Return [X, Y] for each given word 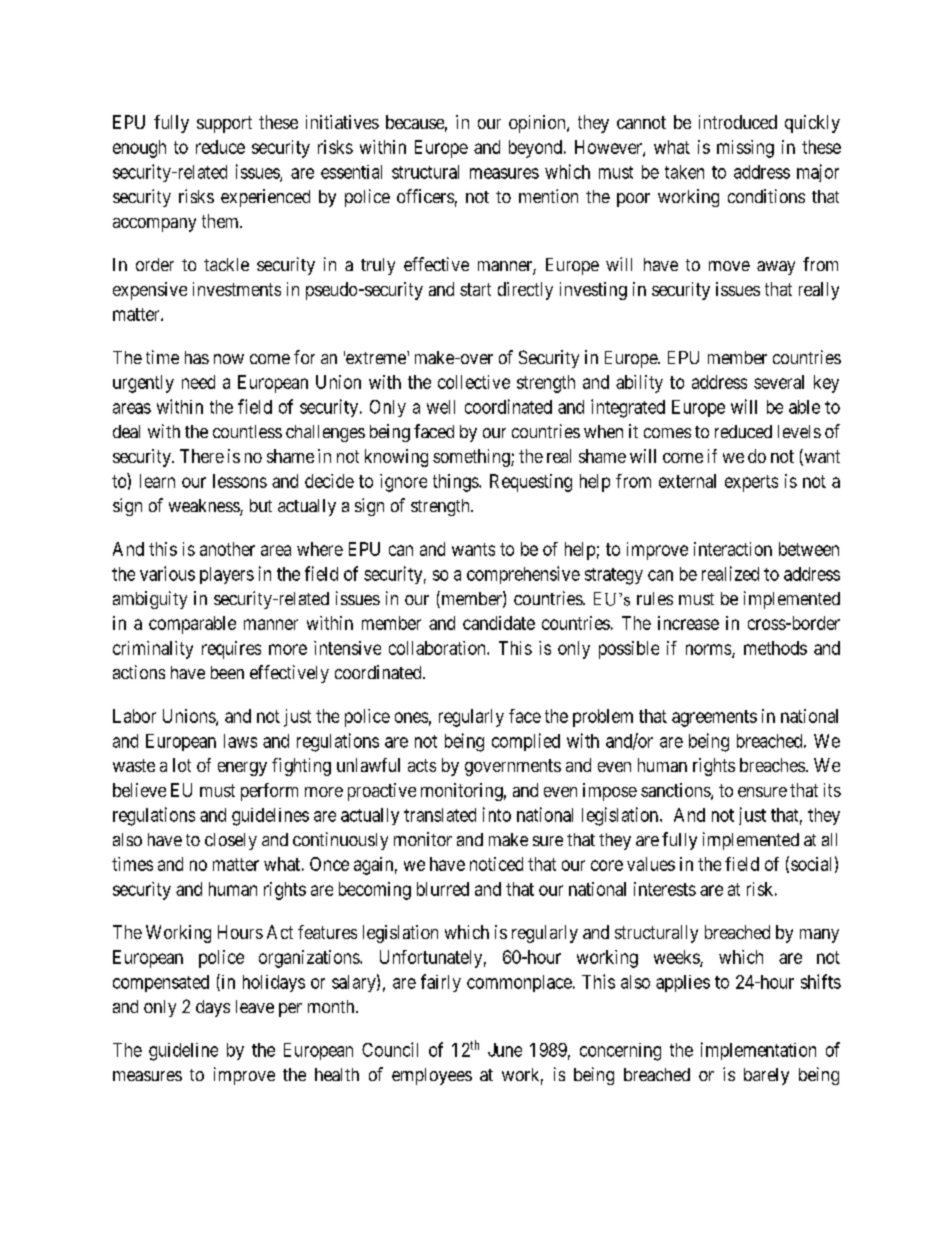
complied [526, 742]
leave [255, 1006]
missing [745, 149]
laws [240, 741]
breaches [772, 765]
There [202, 456]
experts [751, 483]
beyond [537, 149]
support [224, 124]
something [472, 458]
